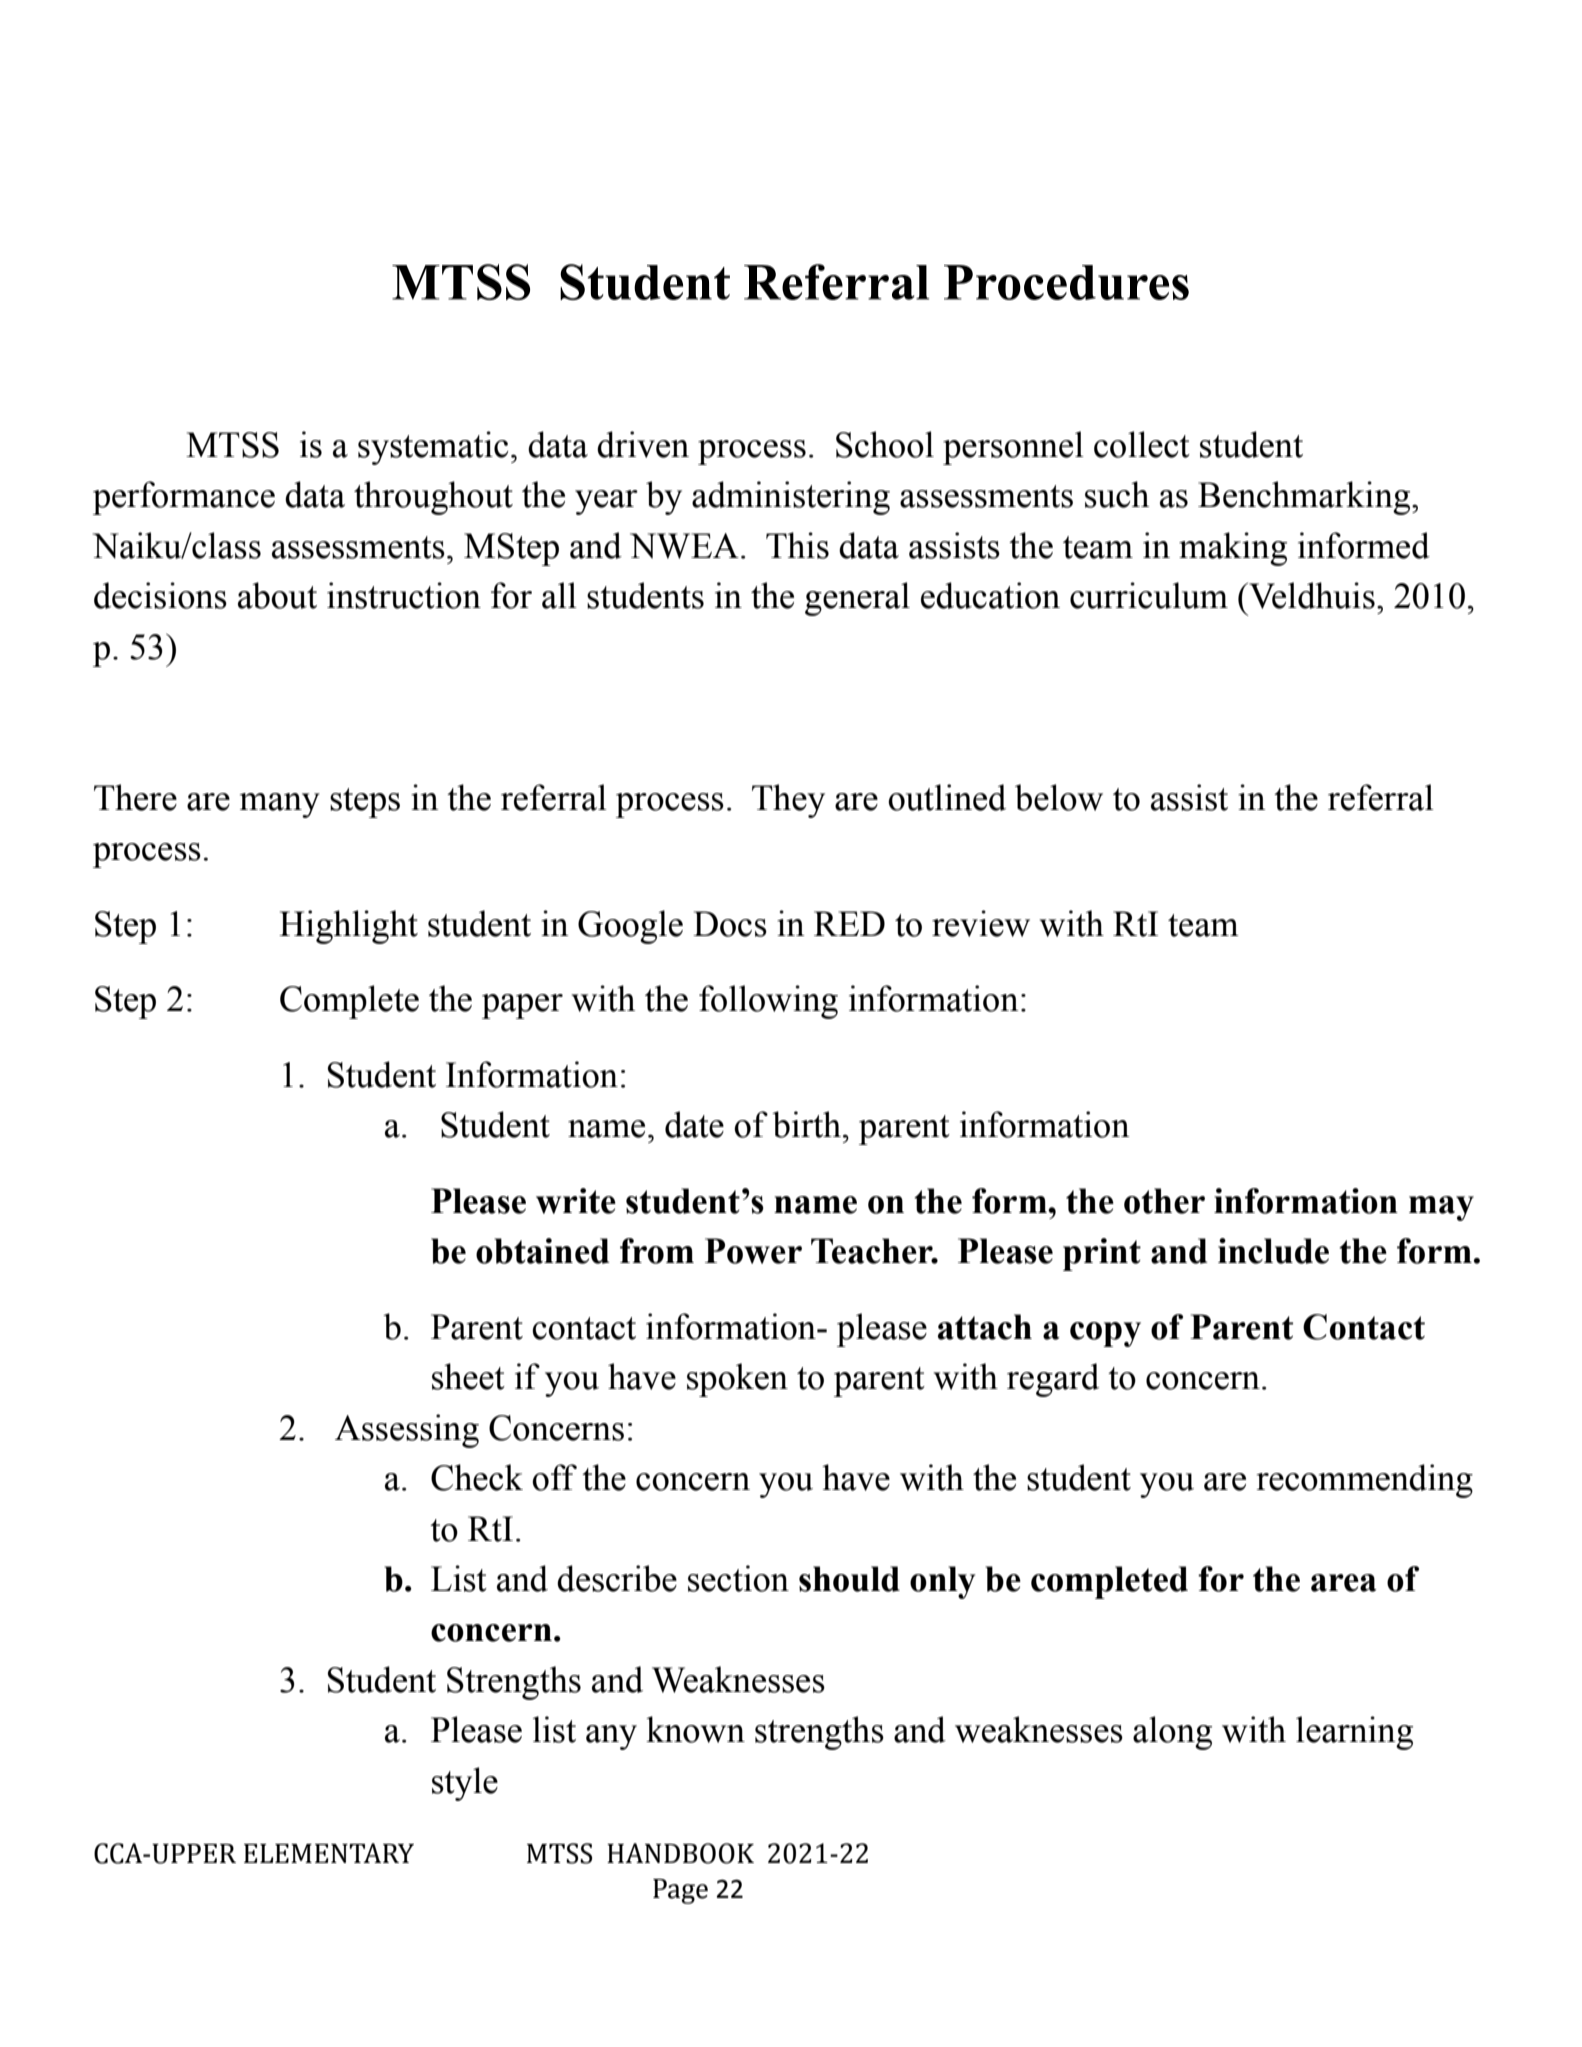 This screenshot has width=1582, height=2047. What do you see at coordinates (329, 1853) in the screenshot?
I see `ELEMENTARY` at bounding box center [329, 1853].
